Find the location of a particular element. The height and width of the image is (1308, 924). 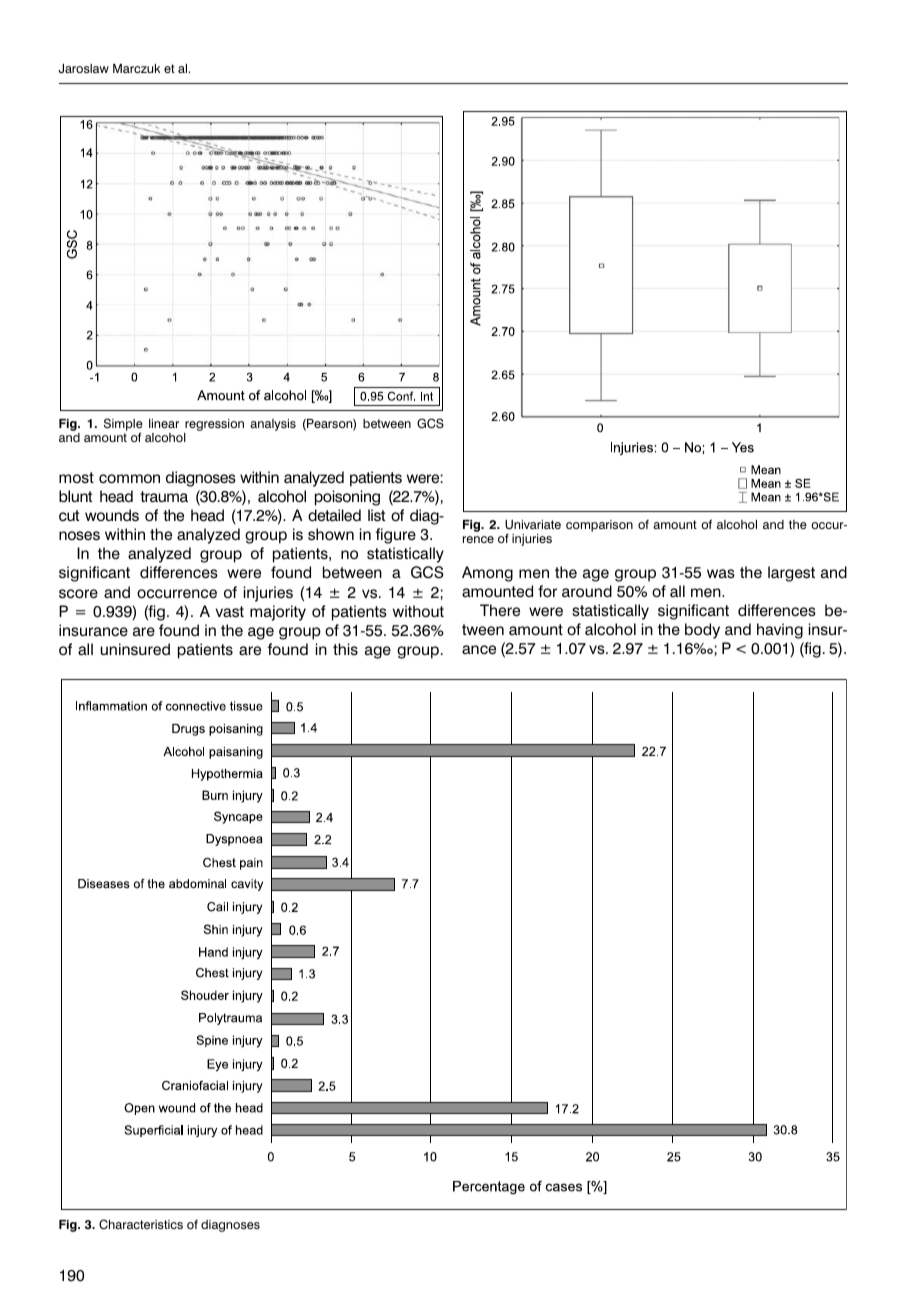

this is located at coordinates (345, 649).
